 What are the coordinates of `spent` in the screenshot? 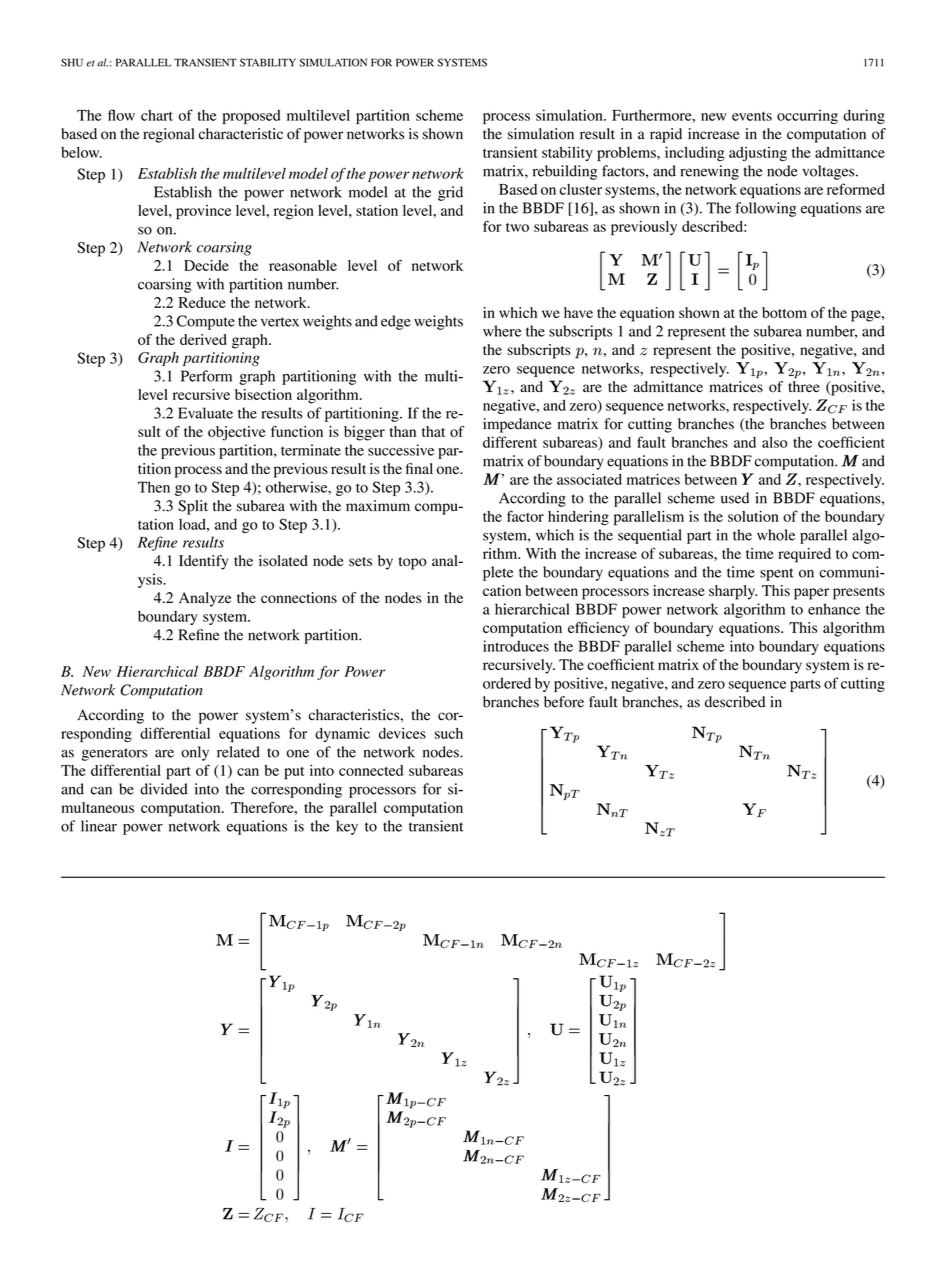 It's located at (777, 574).
